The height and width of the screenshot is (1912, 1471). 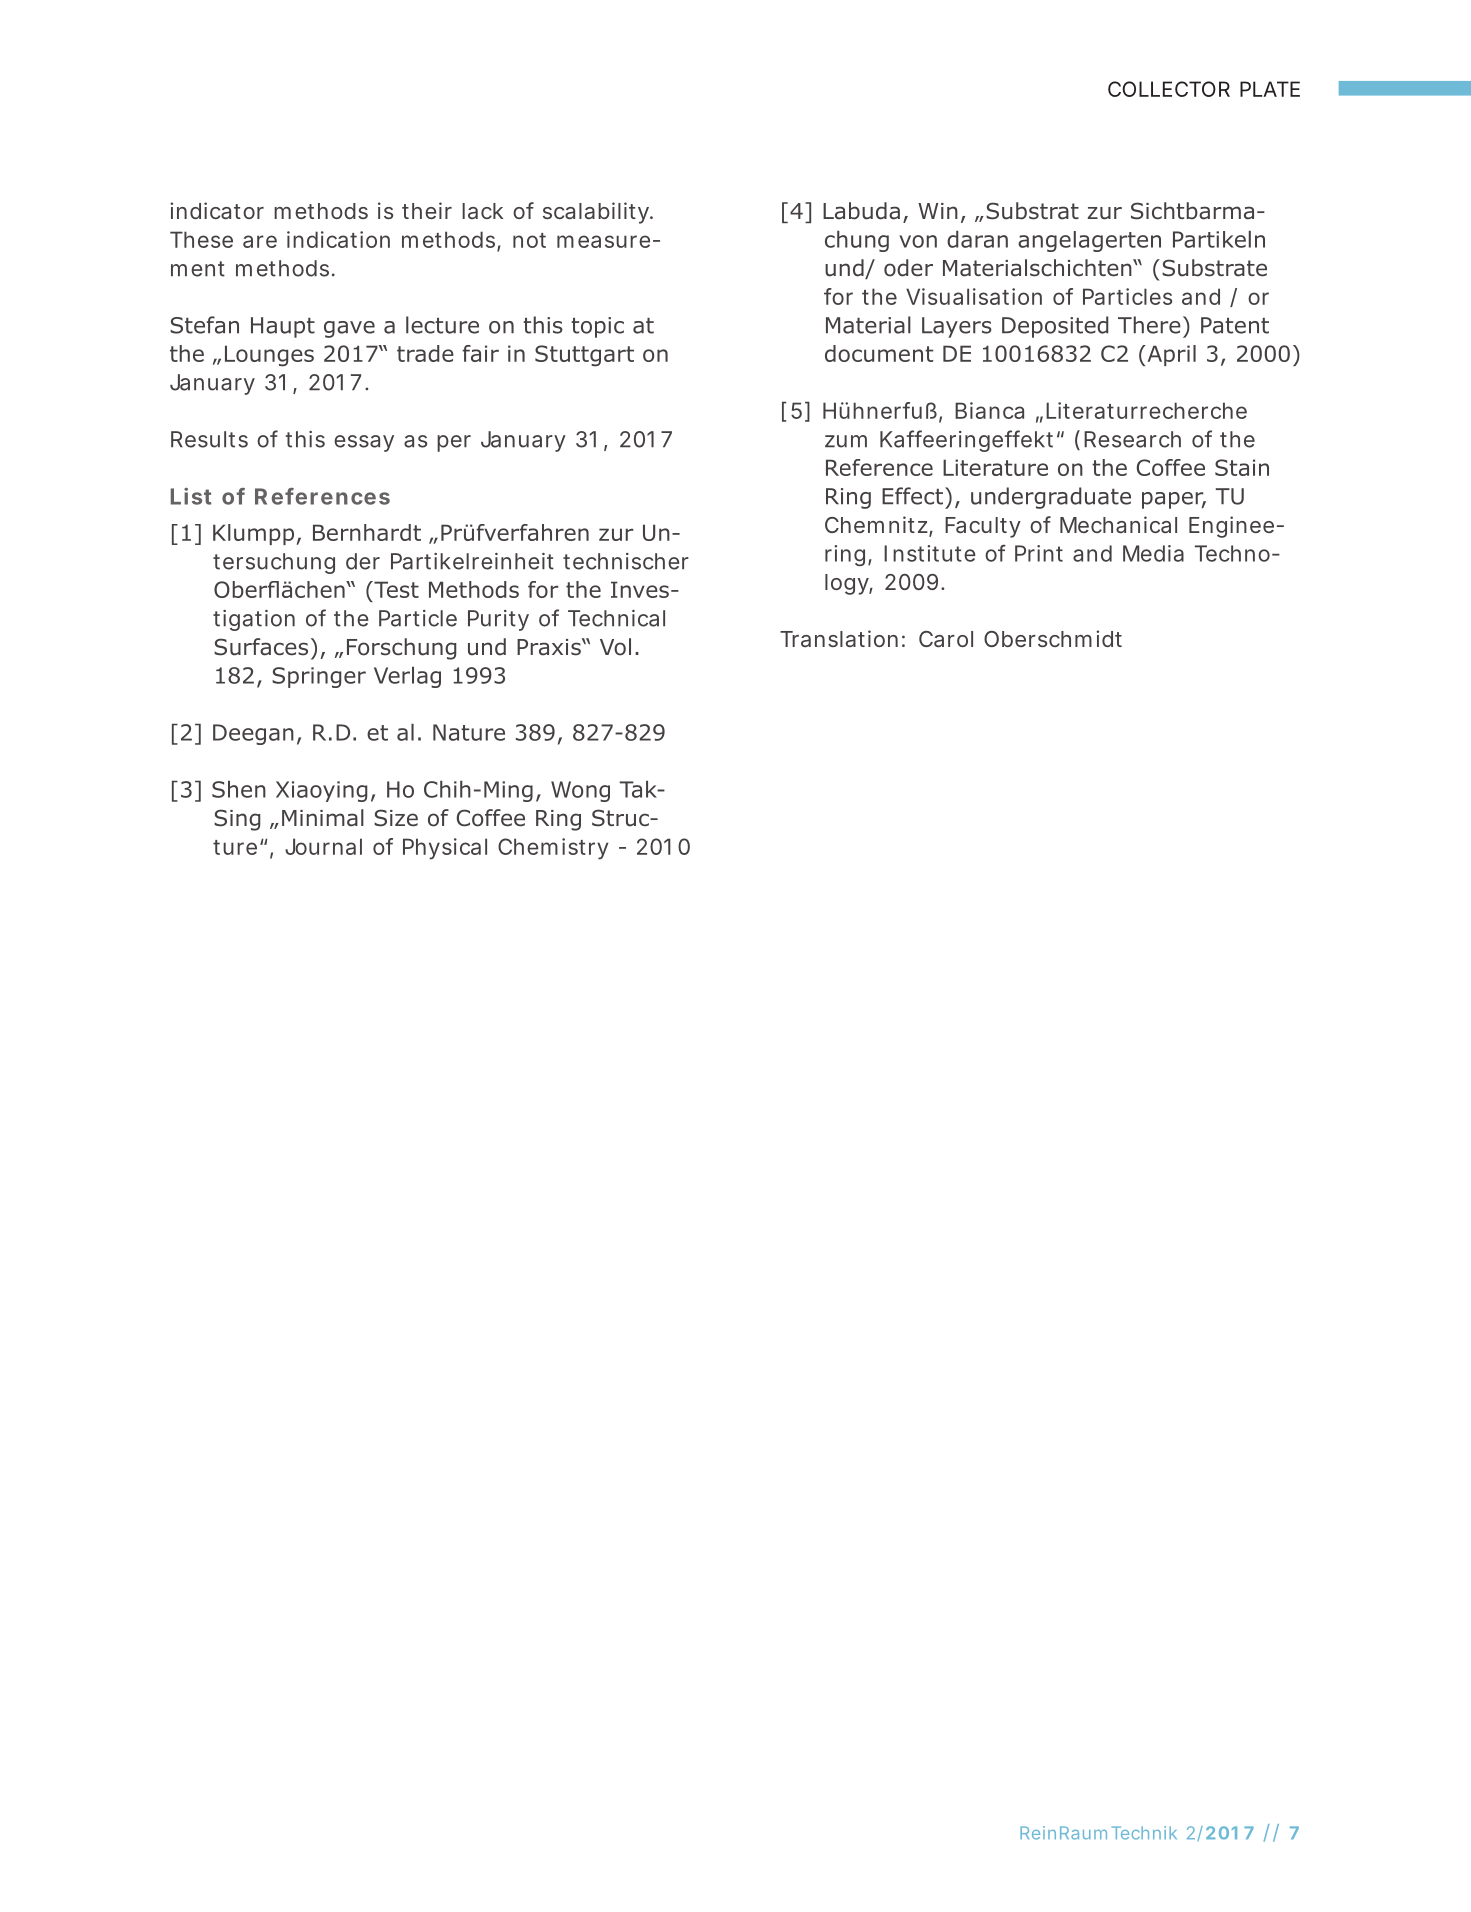 What do you see at coordinates (1118, 524) in the screenshot?
I see `Mechanical` at bounding box center [1118, 524].
